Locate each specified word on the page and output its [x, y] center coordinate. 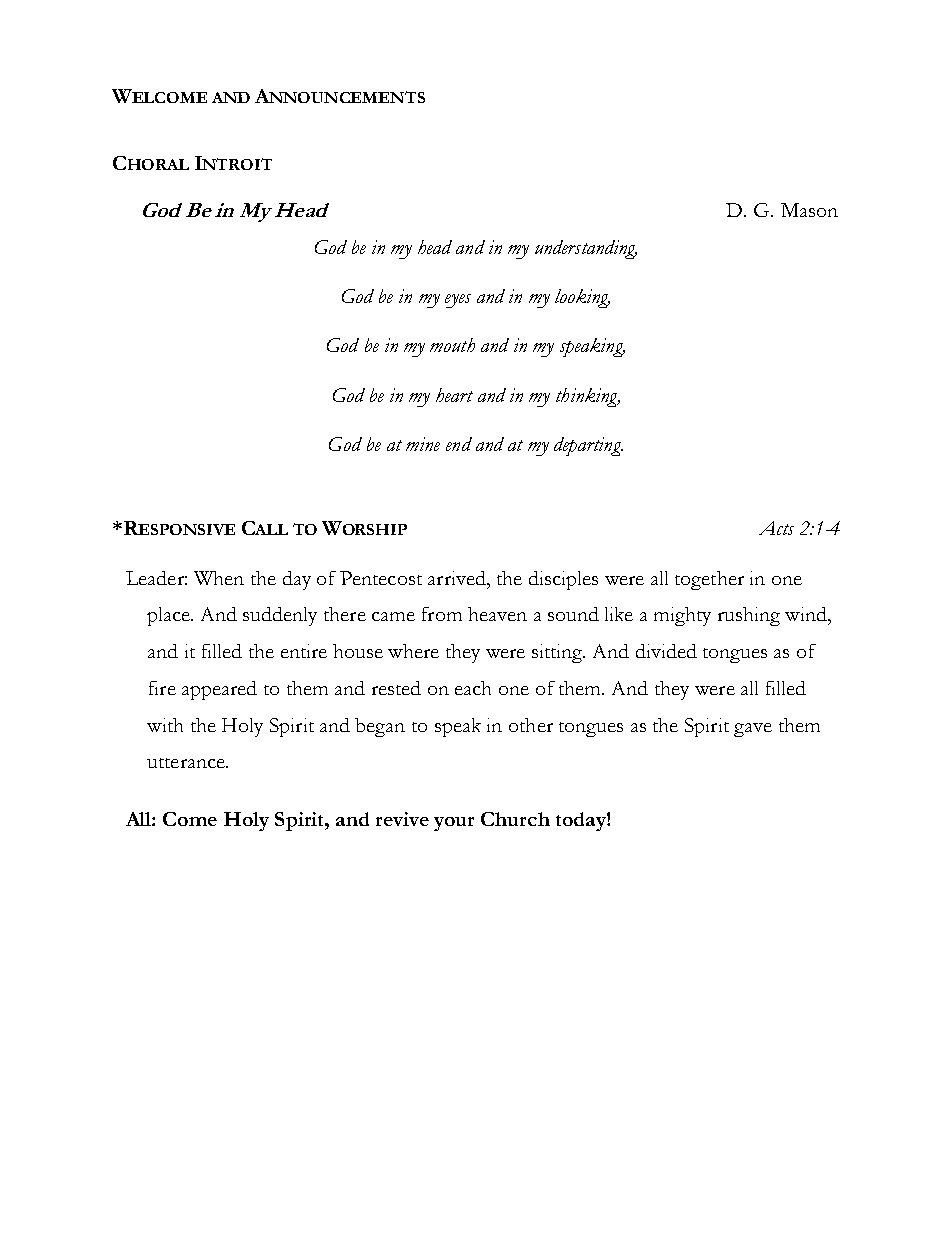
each [473, 688]
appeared [219, 690]
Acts [776, 528]
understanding [586, 249]
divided [666, 651]
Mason [809, 210]
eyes [458, 301]
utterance [187, 763]
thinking [588, 397]
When [219, 578]
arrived [458, 578]
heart [454, 395]
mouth [452, 345]
